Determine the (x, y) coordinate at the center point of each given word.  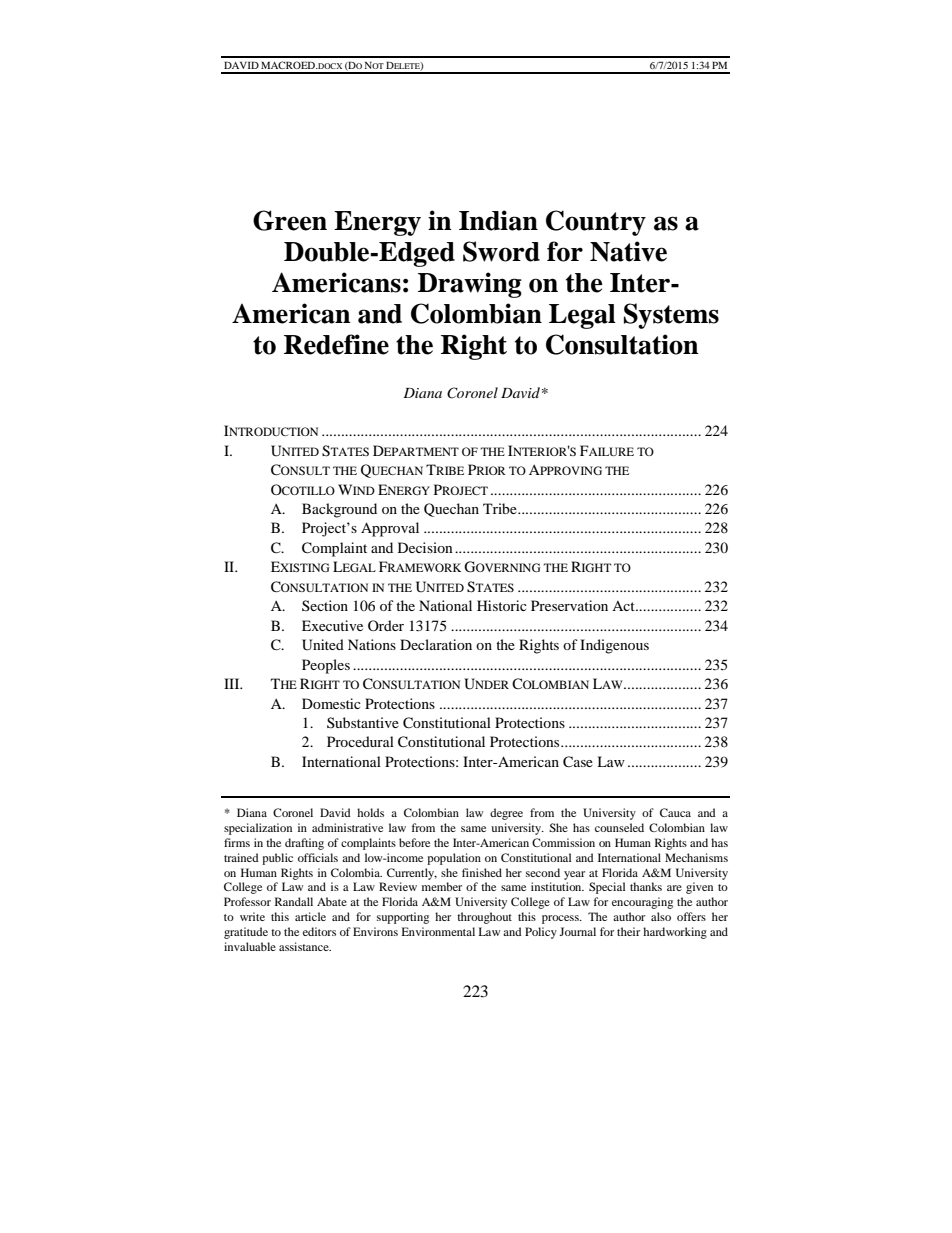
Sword (501, 251)
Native (628, 251)
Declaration (436, 644)
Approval (390, 529)
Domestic (331, 703)
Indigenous (614, 646)
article (310, 916)
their (628, 931)
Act (624, 606)
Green (290, 220)
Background (339, 510)
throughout (484, 918)
